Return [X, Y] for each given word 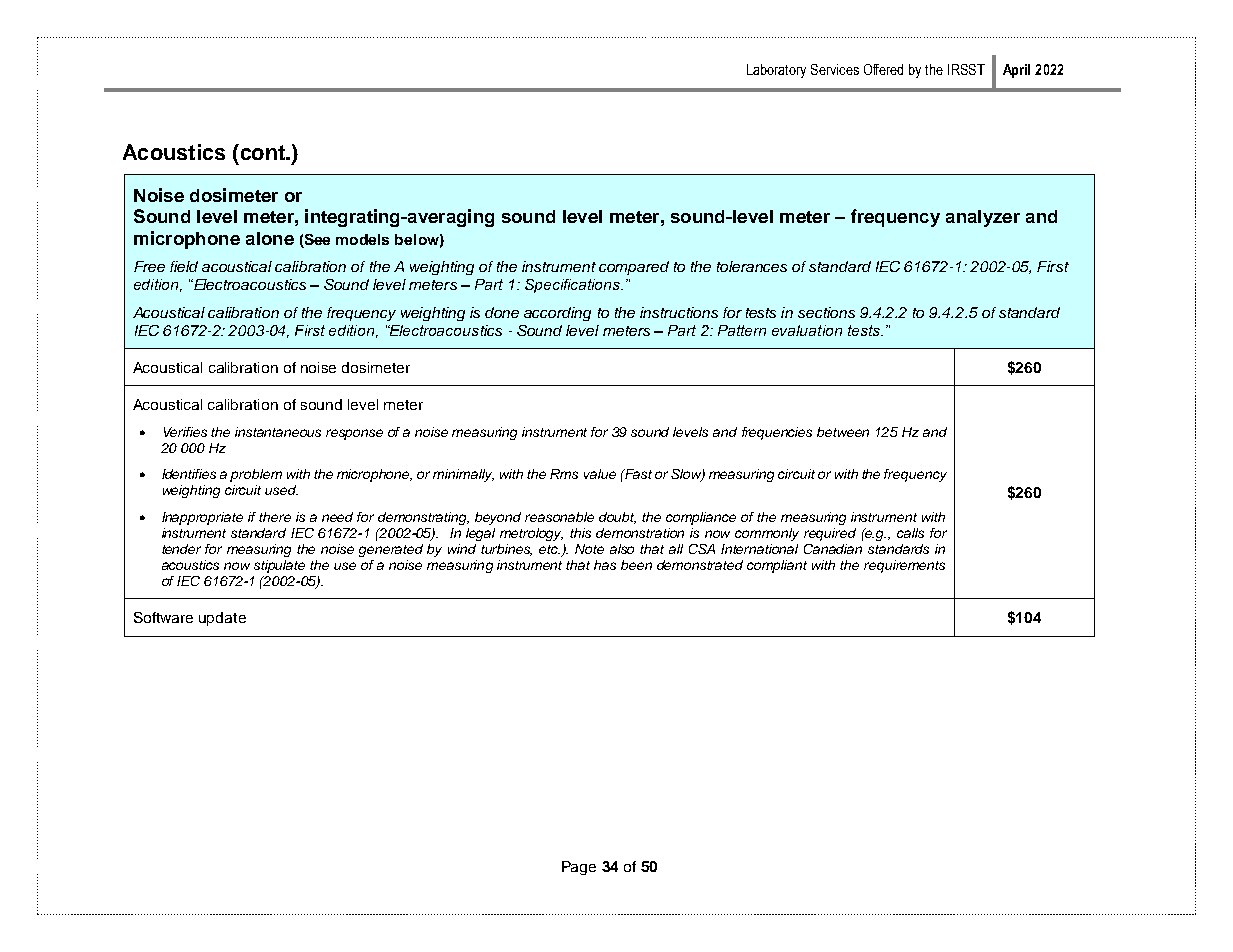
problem [256, 475]
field [184, 266]
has [605, 565]
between [843, 432]
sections [826, 312]
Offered [883, 69]
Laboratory [776, 71]
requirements [904, 566]
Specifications [573, 286]
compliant [777, 566]
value [600, 474]
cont [262, 152]
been [636, 565]
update [222, 619]
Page [579, 868]
